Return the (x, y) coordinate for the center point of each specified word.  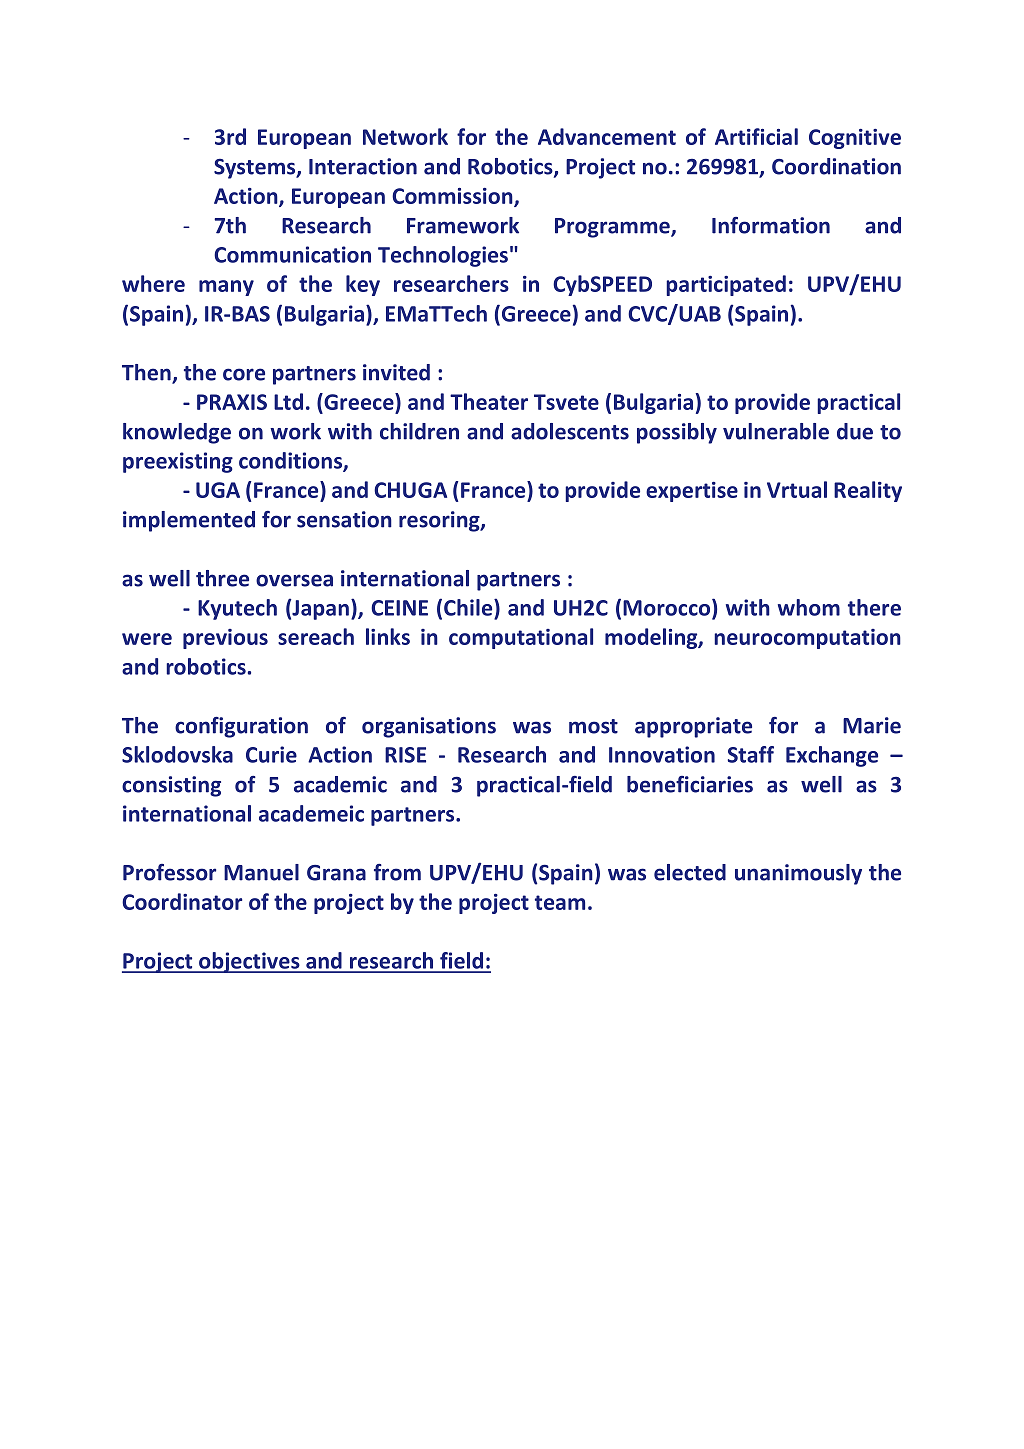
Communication (292, 254)
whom (809, 607)
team (560, 902)
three (222, 578)
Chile (469, 607)
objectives (249, 962)
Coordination (836, 166)
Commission (453, 197)
